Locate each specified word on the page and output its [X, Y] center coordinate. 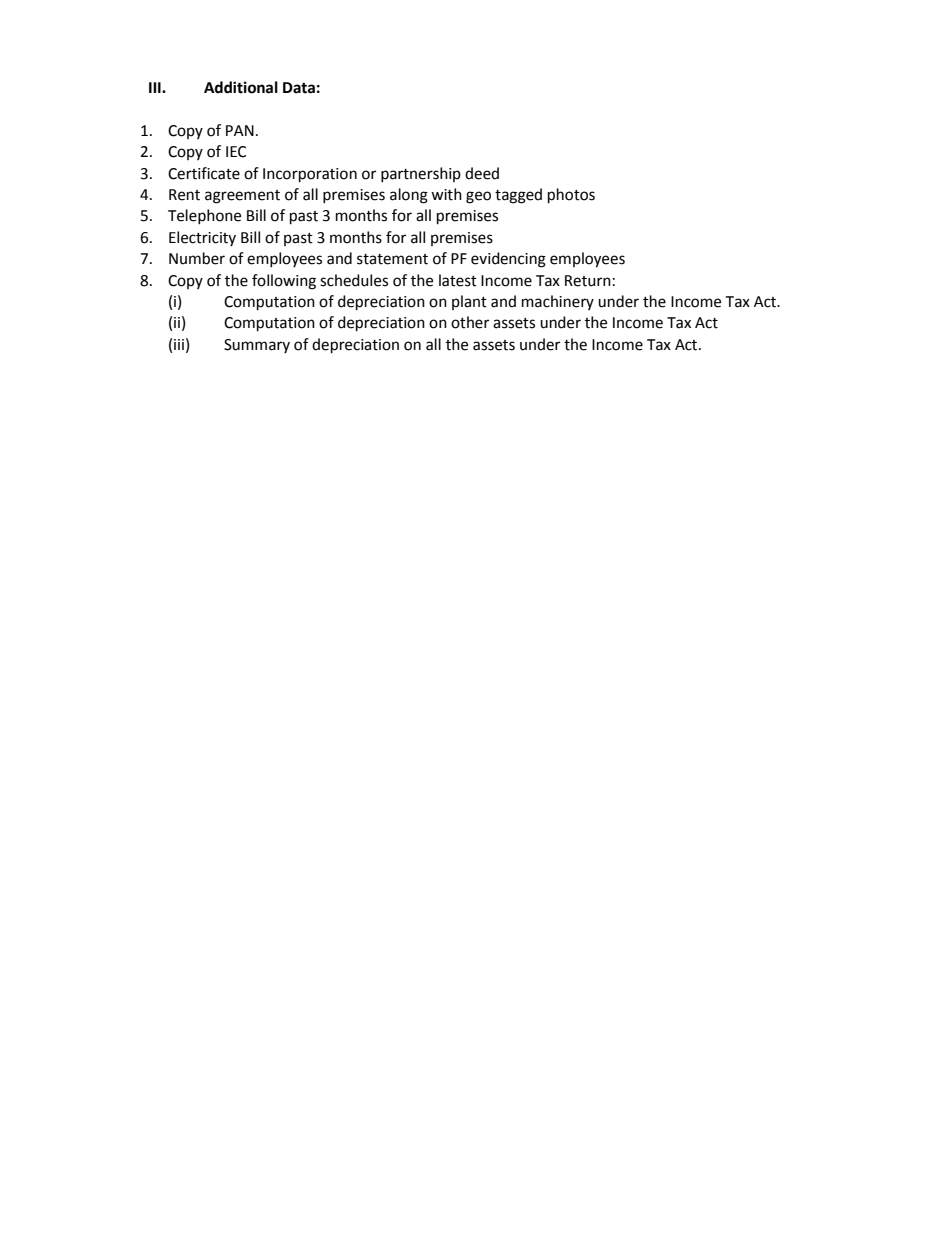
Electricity [202, 238]
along [409, 196]
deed [482, 173]
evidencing [508, 260]
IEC [236, 152]
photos [571, 196]
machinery [558, 302]
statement [392, 259]
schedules [354, 280]
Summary [257, 346]
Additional [241, 87]
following [284, 282]
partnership [421, 174]
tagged [518, 196]
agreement [242, 197]
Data [299, 88]
